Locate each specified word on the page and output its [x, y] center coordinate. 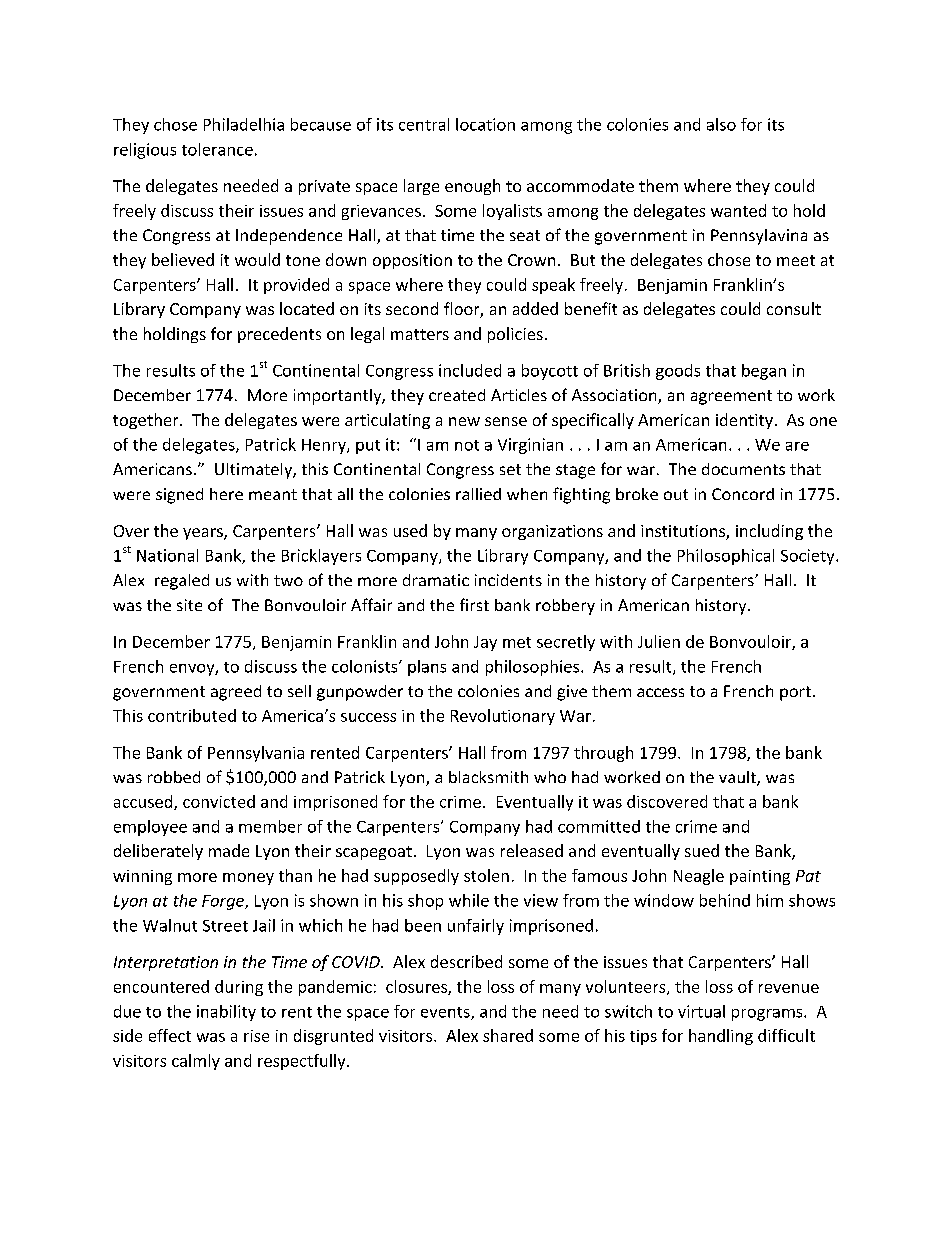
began [764, 372]
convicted [219, 801]
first [474, 604]
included [470, 370]
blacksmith [488, 777]
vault [738, 778]
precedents [279, 335]
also [721, 124]
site [189, 605]
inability [226, 1013]
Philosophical [726, 557]
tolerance [217, 149]
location [485, 124]
